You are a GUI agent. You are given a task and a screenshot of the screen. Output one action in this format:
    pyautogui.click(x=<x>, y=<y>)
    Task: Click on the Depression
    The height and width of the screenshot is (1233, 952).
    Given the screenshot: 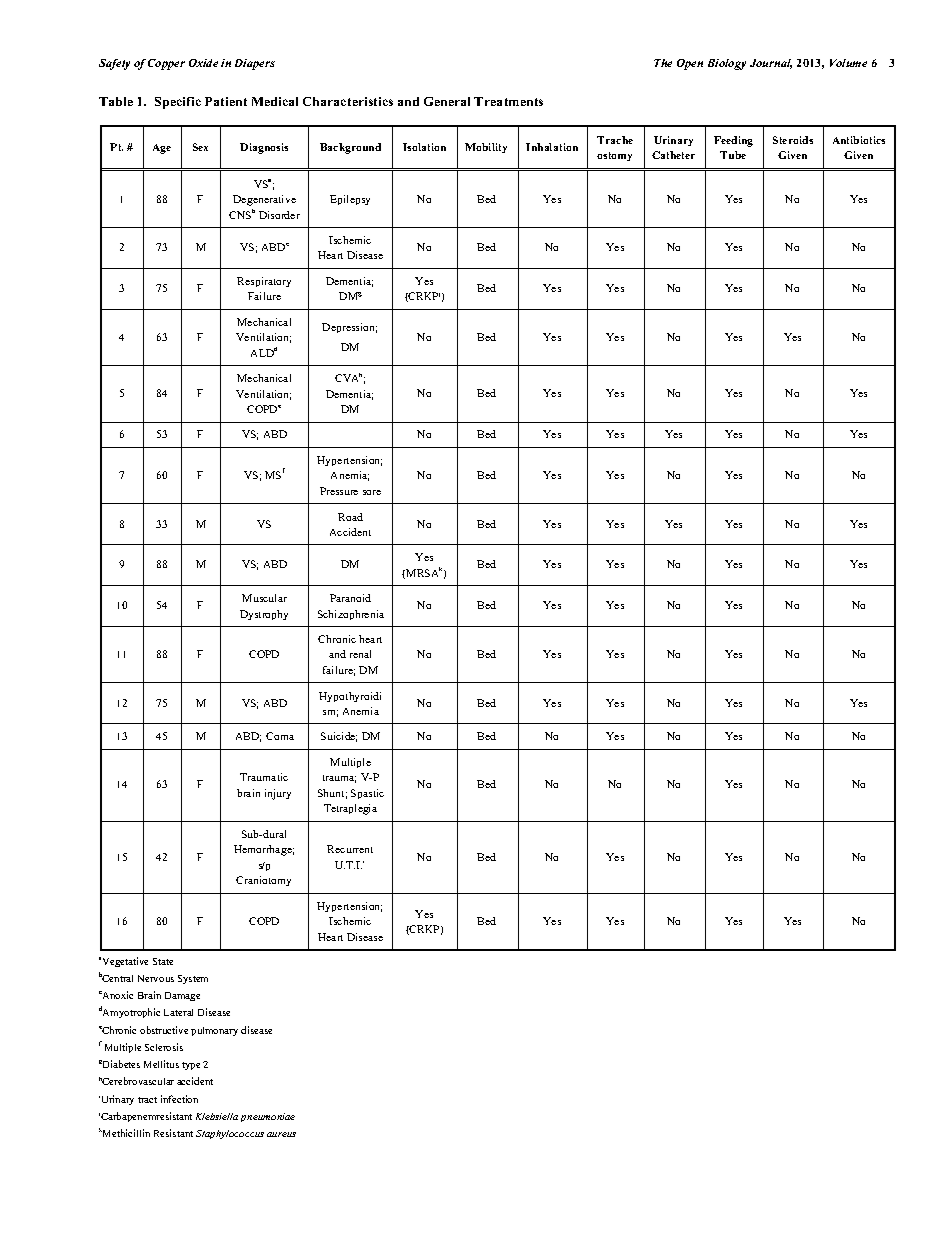 What is the action you would take?
    pyautogui.click(x=349, y=328)
